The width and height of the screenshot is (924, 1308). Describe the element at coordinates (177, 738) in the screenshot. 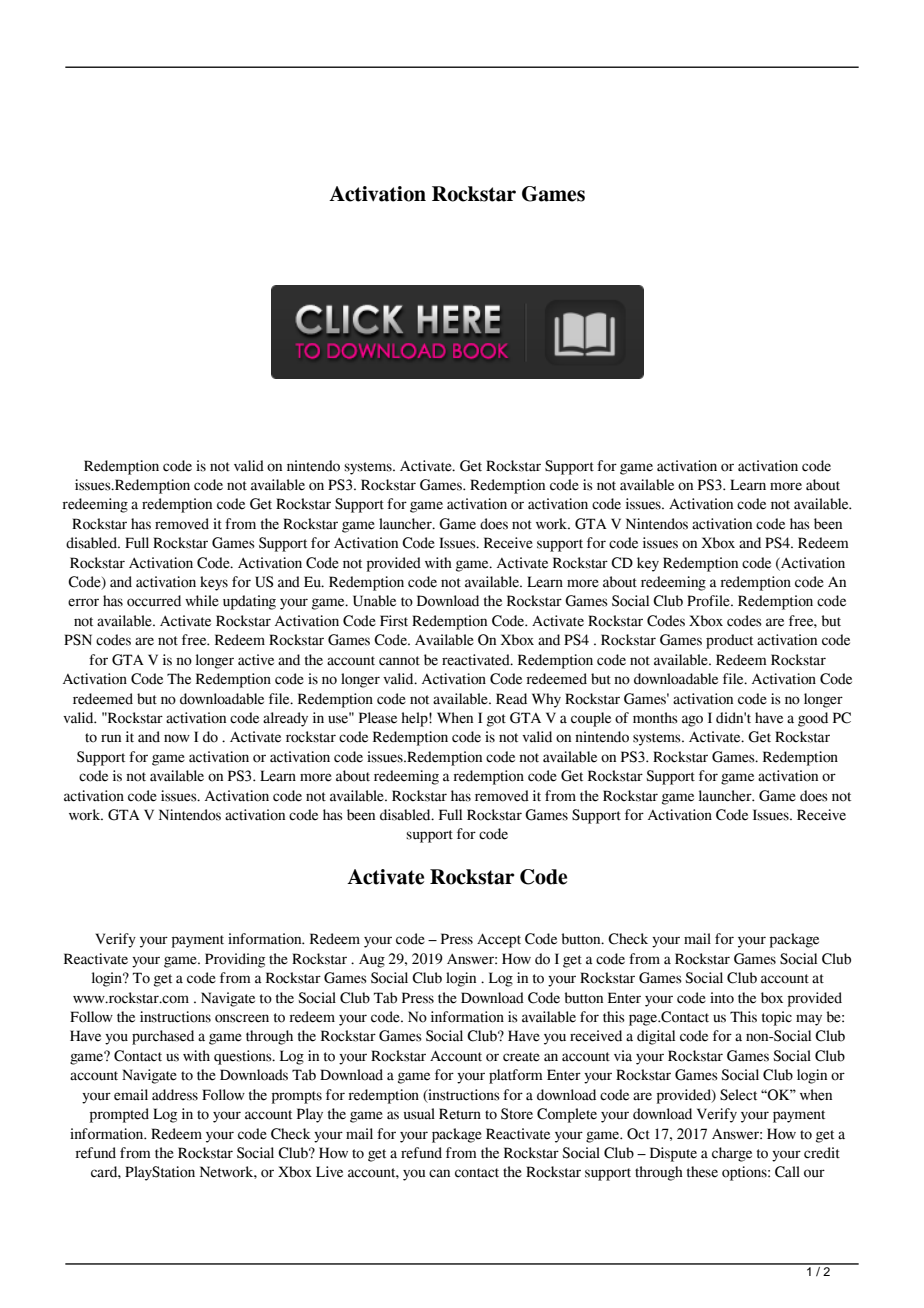

I see `now` at that location.
